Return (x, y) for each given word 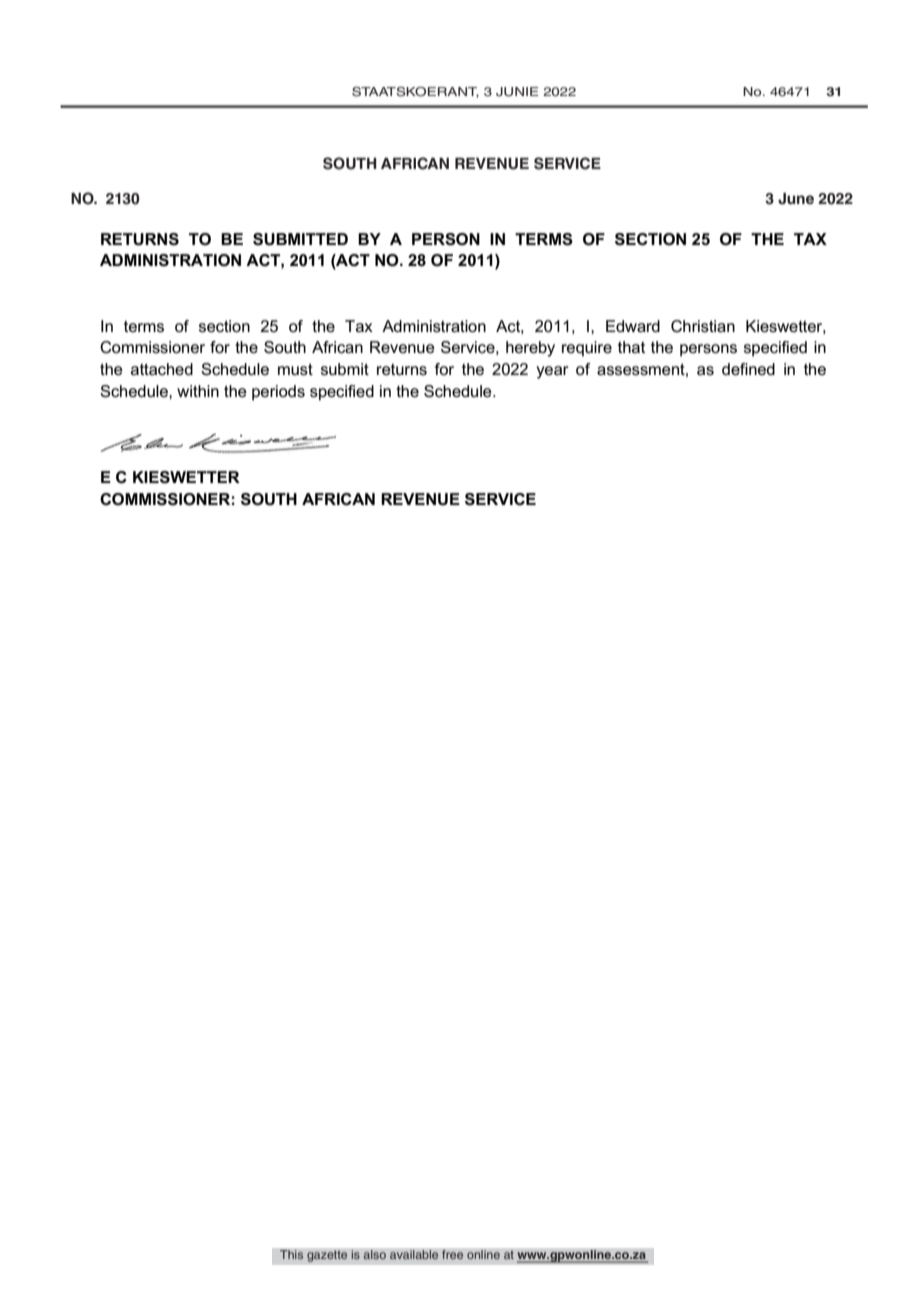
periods (278, 393)
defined (748, 369)
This (292, 1255)
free (453, 1255)
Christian (703, 326)
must (295, 369)
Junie (517, 92)
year (552, 372)
